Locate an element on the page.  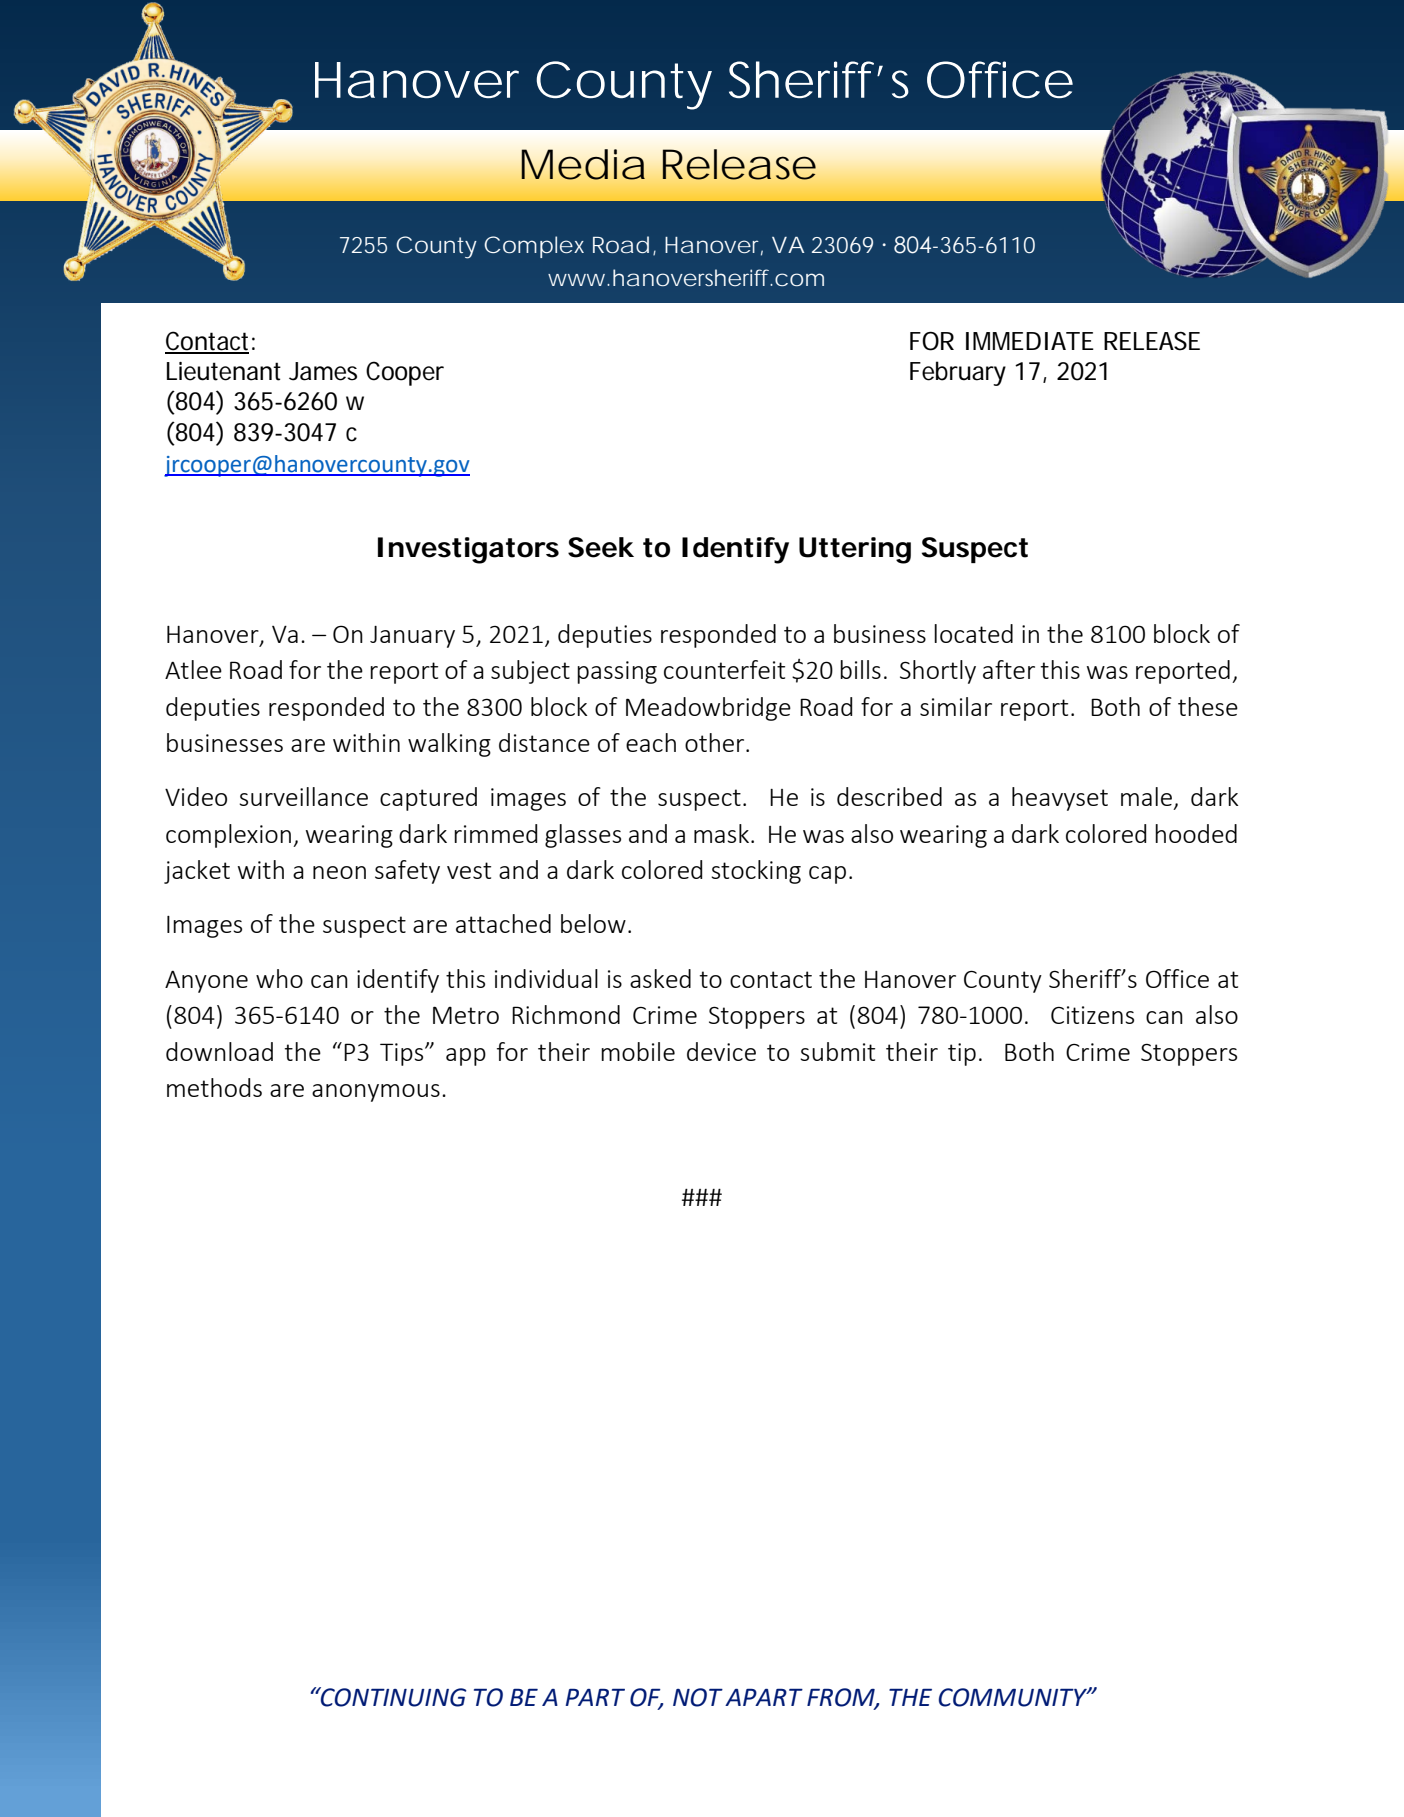
anonymous is located at coordinates (376, 1093).
